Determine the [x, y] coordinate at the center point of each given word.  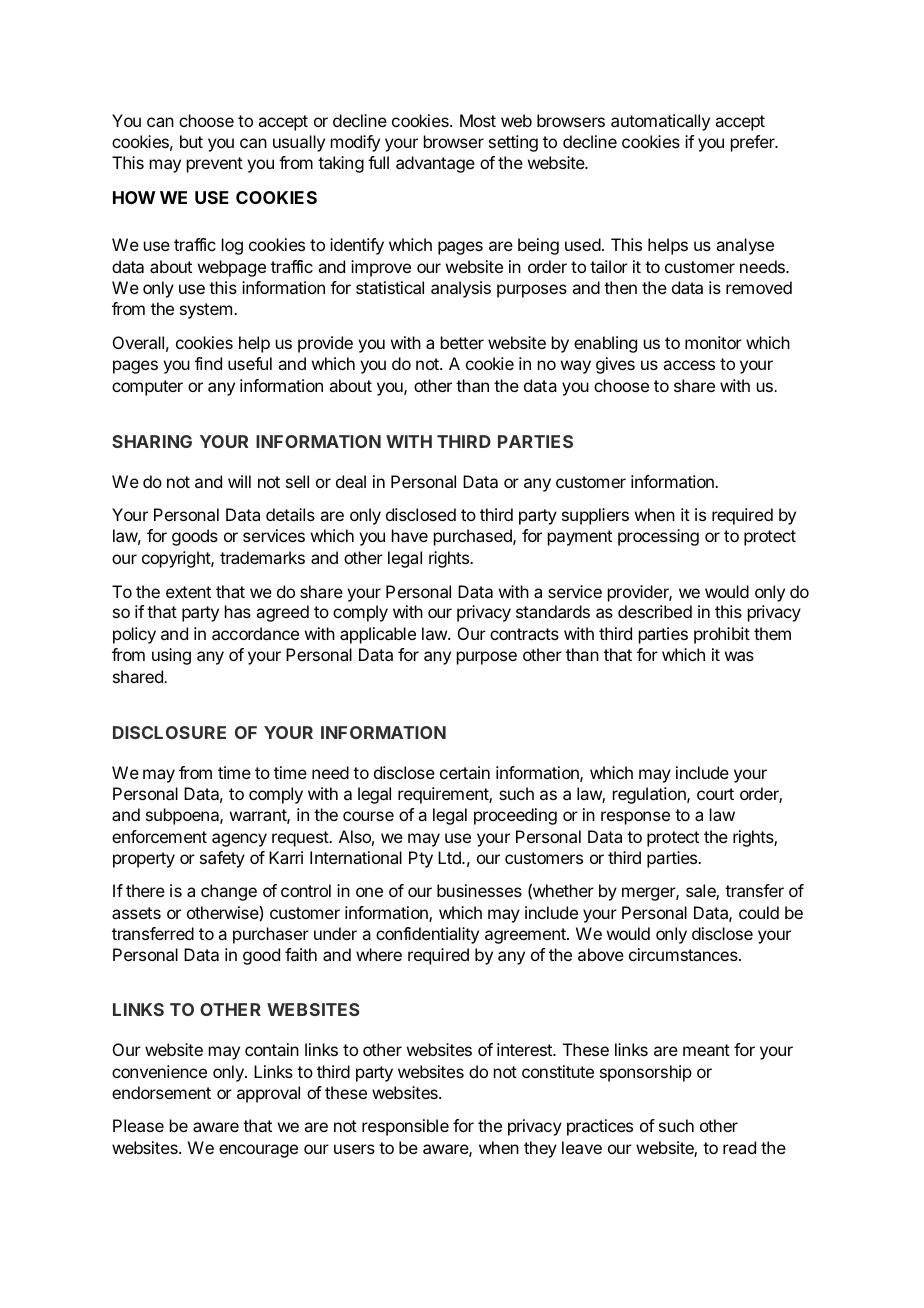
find [208, 363]
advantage [435, 164]
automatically [660, 122]
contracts [524, 634]
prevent [215, 165]
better [462, 342]
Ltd [450, 857]
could [759, 912]
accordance [255, 633]
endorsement [161, 1092]
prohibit [722, 635]
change [229, 892]
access [689, 365]
